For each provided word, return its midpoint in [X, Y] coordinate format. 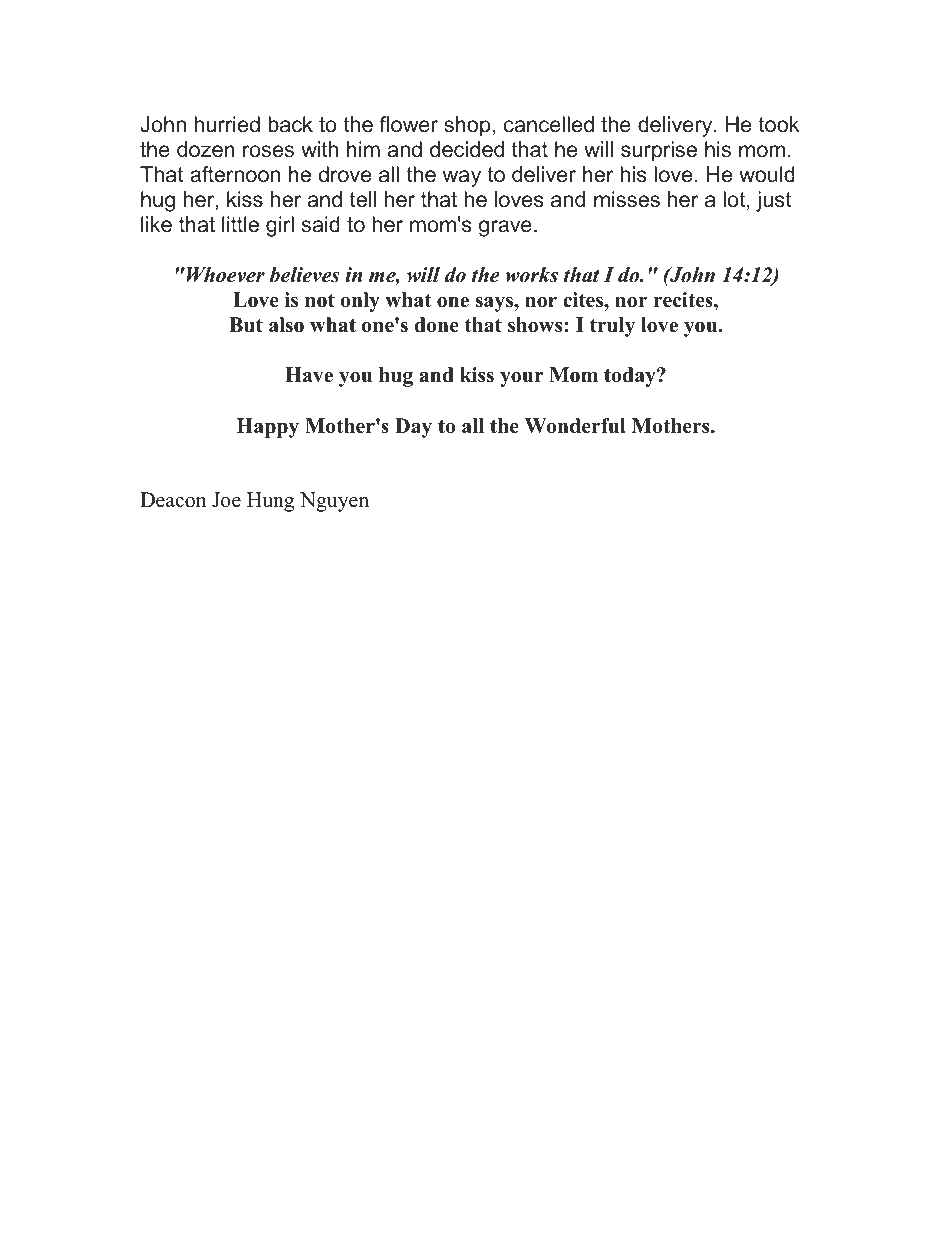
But [246, 325]
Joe [226, 500]
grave [505, 228]
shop [467, 126]
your [522, 379]
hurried [227, 124]
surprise [659, 151]
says [495, 304]
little [240, 224]
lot [735, 200]
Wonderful [575, 426]
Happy [268, 428]
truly [612, 327]
